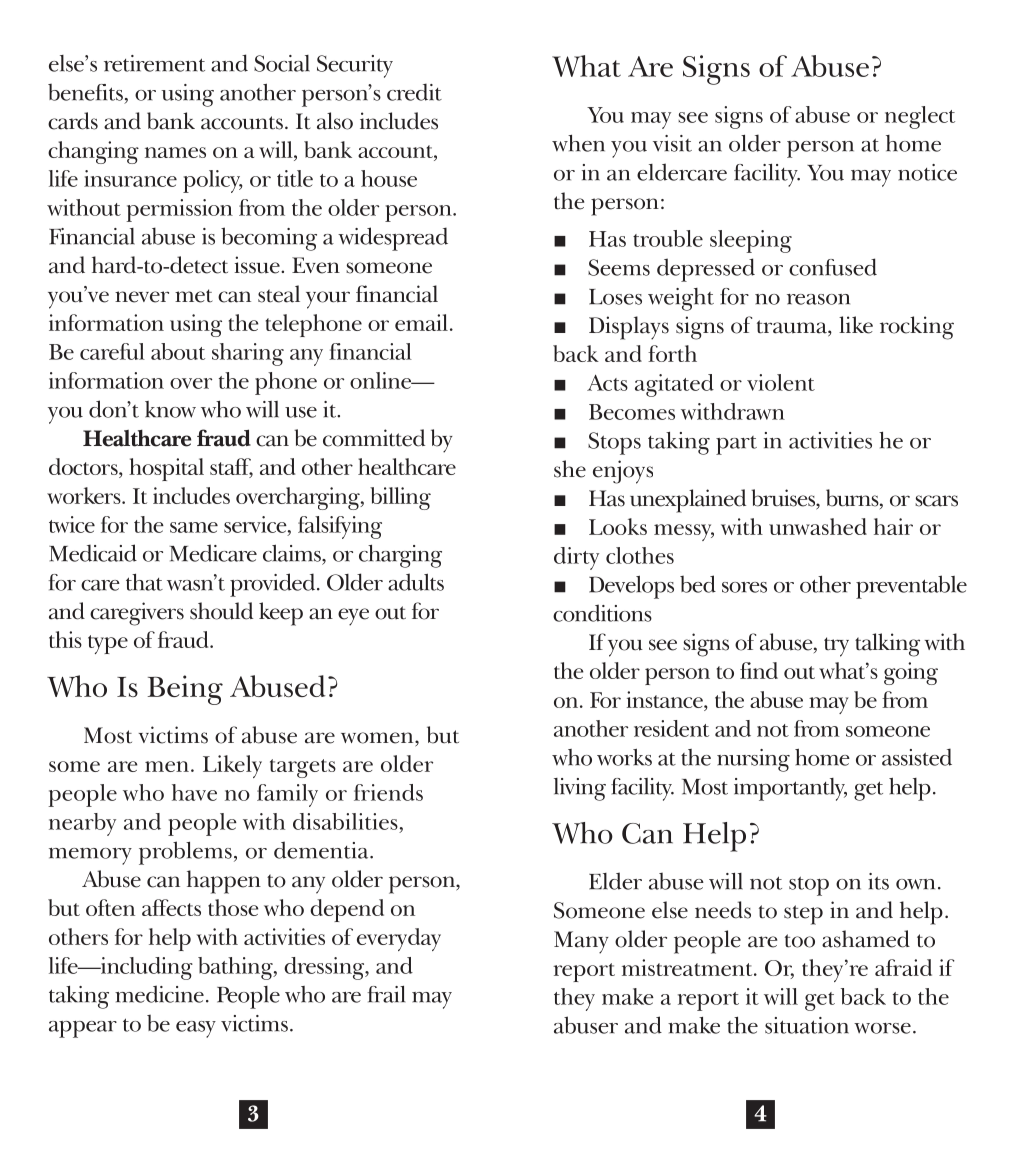 This screenshot has height=1176, width=1014. What do you see at coordinates (818, 526) in the screenshot?
I see `unwashed` at bounding box center [818, 526].
